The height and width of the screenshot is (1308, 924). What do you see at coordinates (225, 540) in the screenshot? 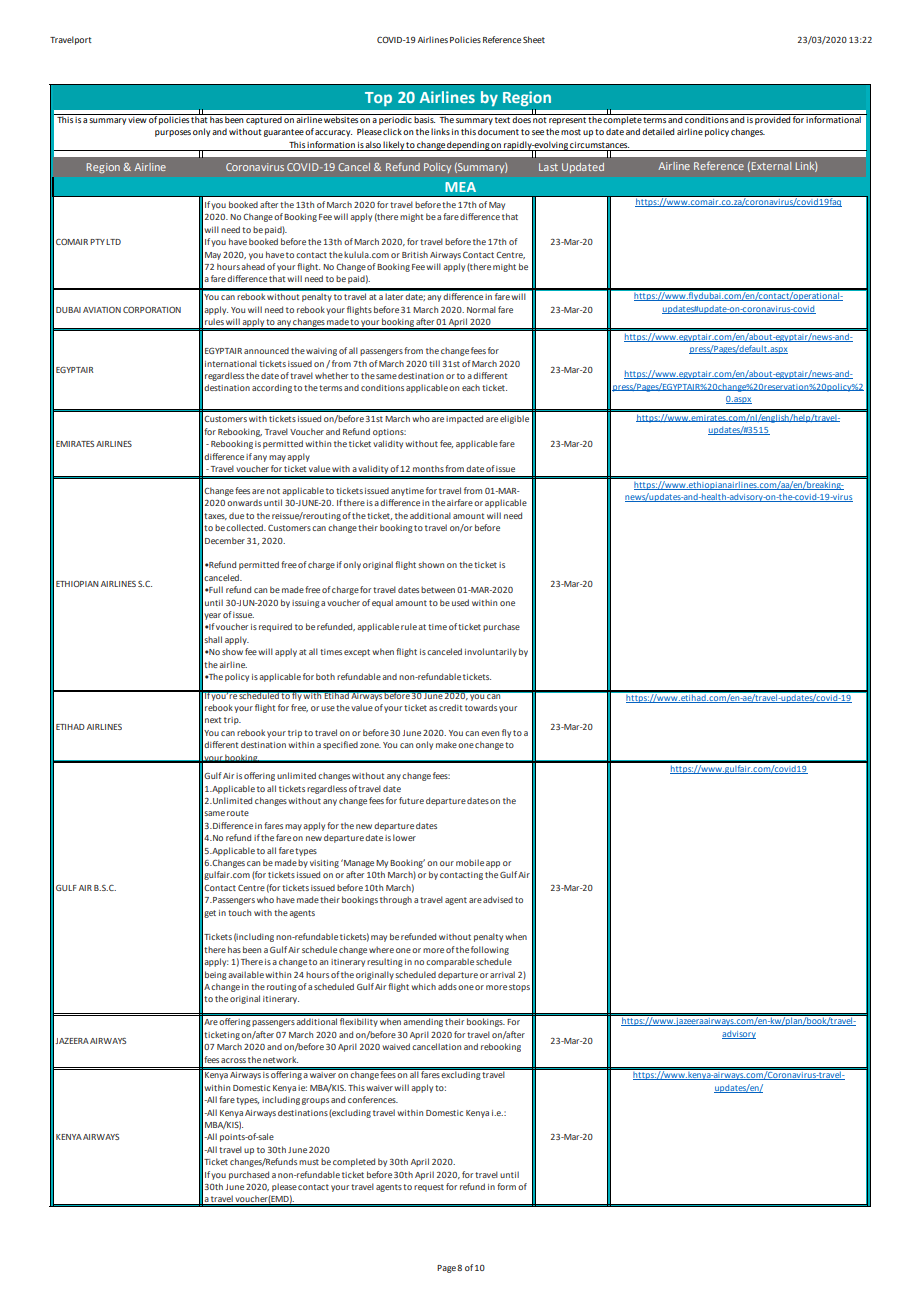
I see `December` at bounding box center [225, 540].
